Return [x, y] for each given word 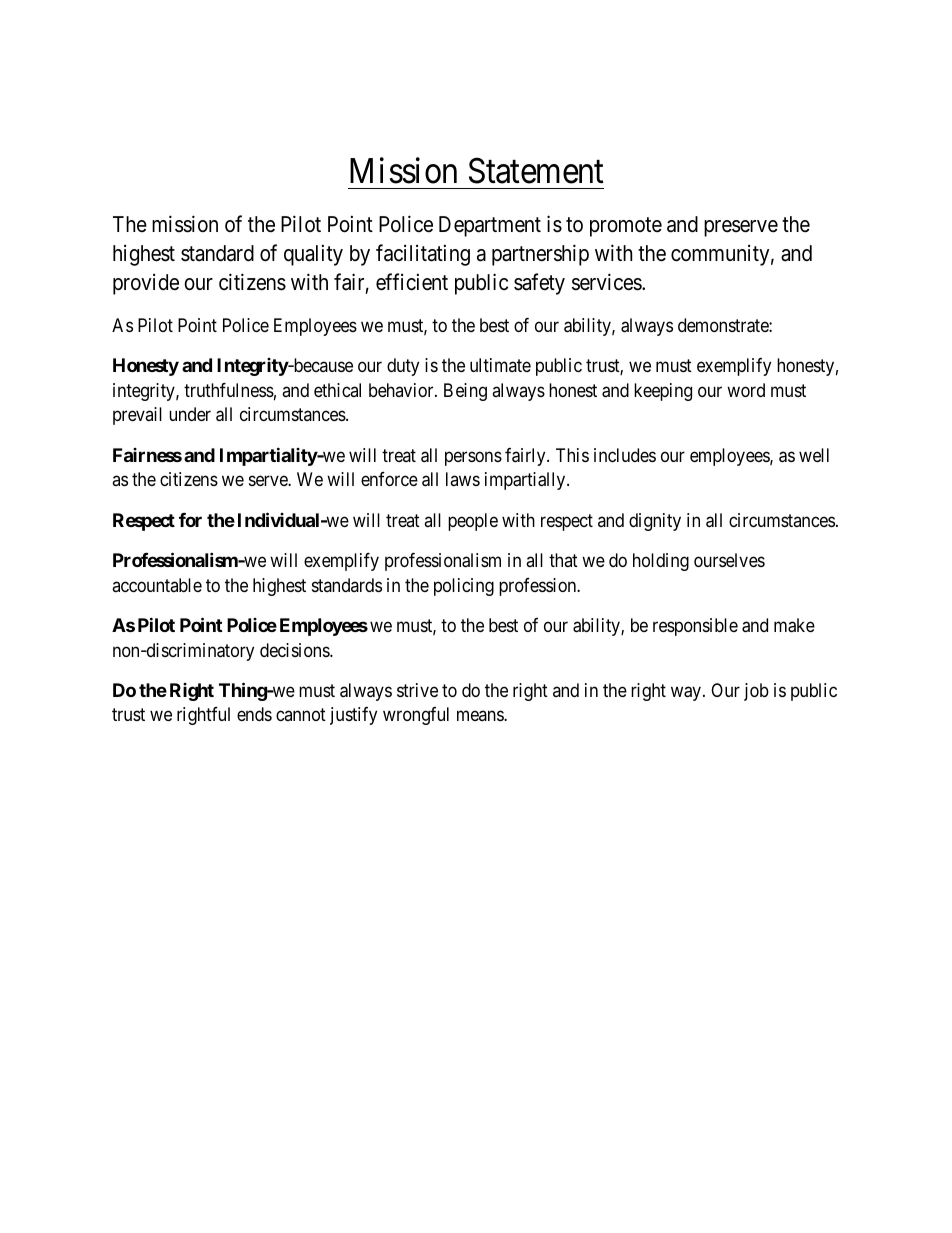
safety [539, 284]
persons [473, 458]
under [190, 414]
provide [146, 284]
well [814, 455]
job [756, 692]
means [481, 716]
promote [626, 227]
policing [464, 587]
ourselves [729, 560]
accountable [157, 585]
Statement [536, 171]
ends [254, 714]
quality [313, 255]
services [607, 282]
